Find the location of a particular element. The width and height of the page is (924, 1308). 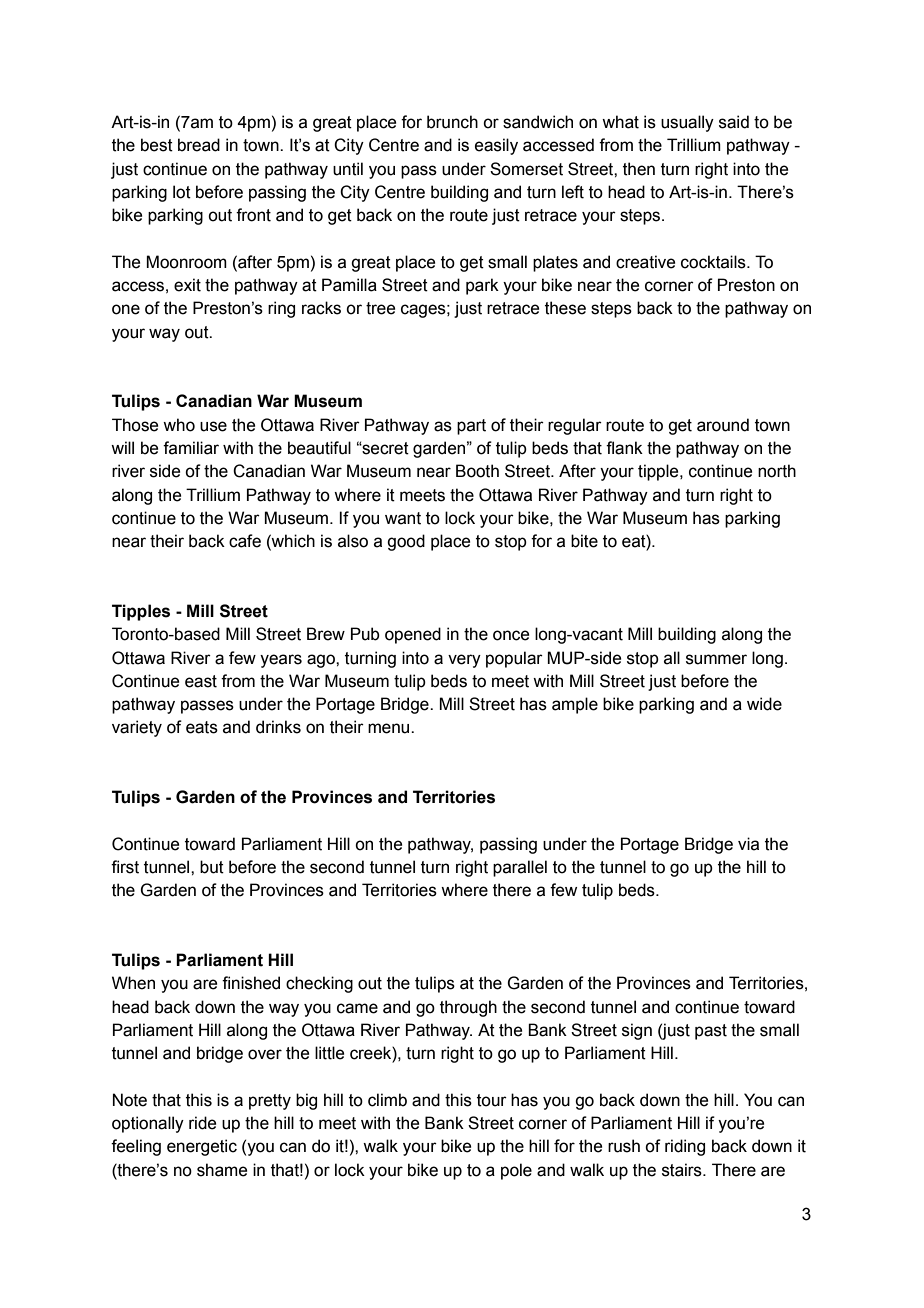

brunch is located at coordinates (452, 122).
